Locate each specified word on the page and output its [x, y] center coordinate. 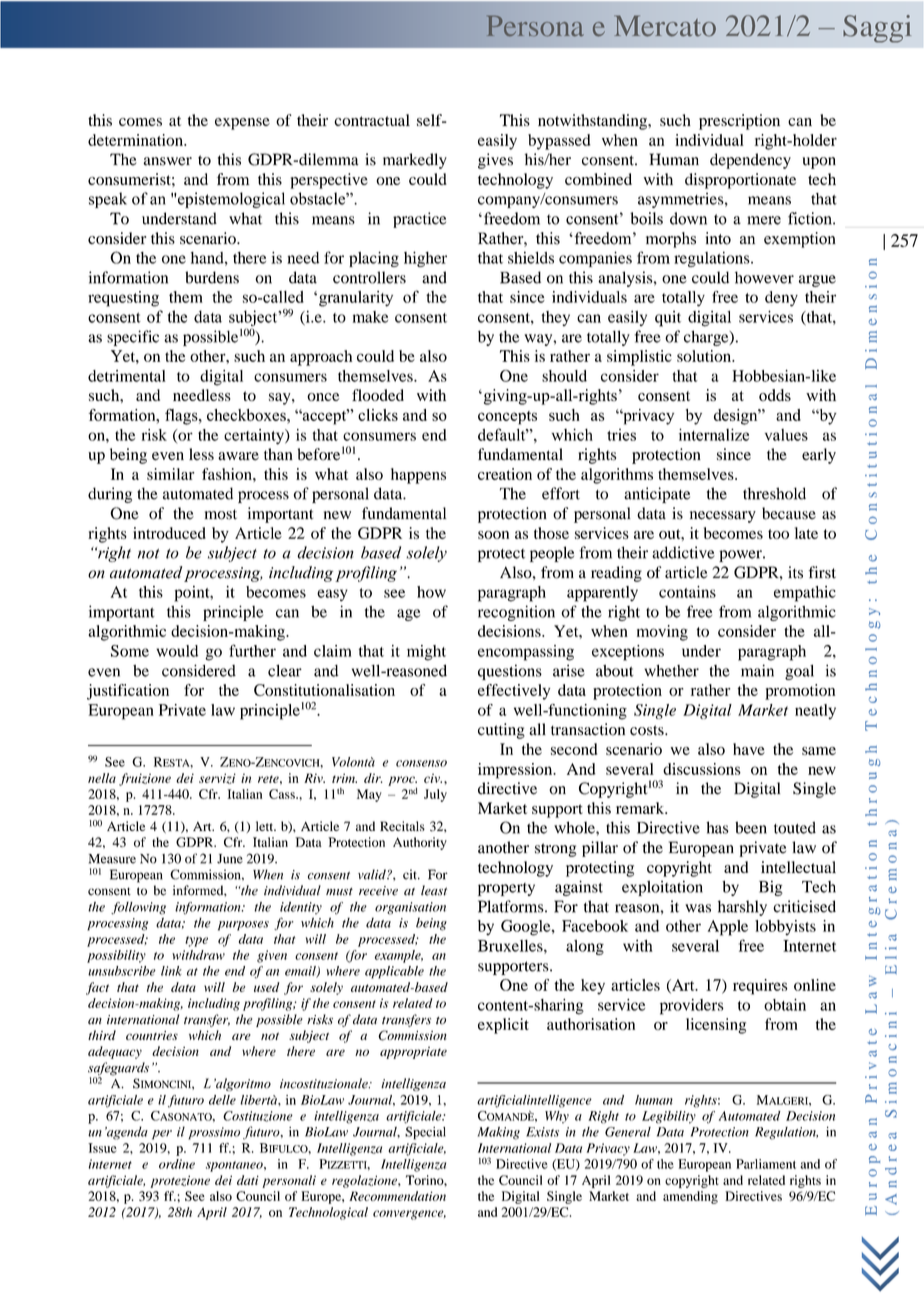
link [171, 971]
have [749, 749]
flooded [378, 395]
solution [705, 356]
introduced [169, 533]
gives [495, 161]
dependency [750, 161]
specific [133, 338]
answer [167, 161]
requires [760, 987]
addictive [683, 552]
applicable [394, 972]
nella [102, 778]
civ [433, 778]
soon [493, 535]
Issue [102, 1148]
